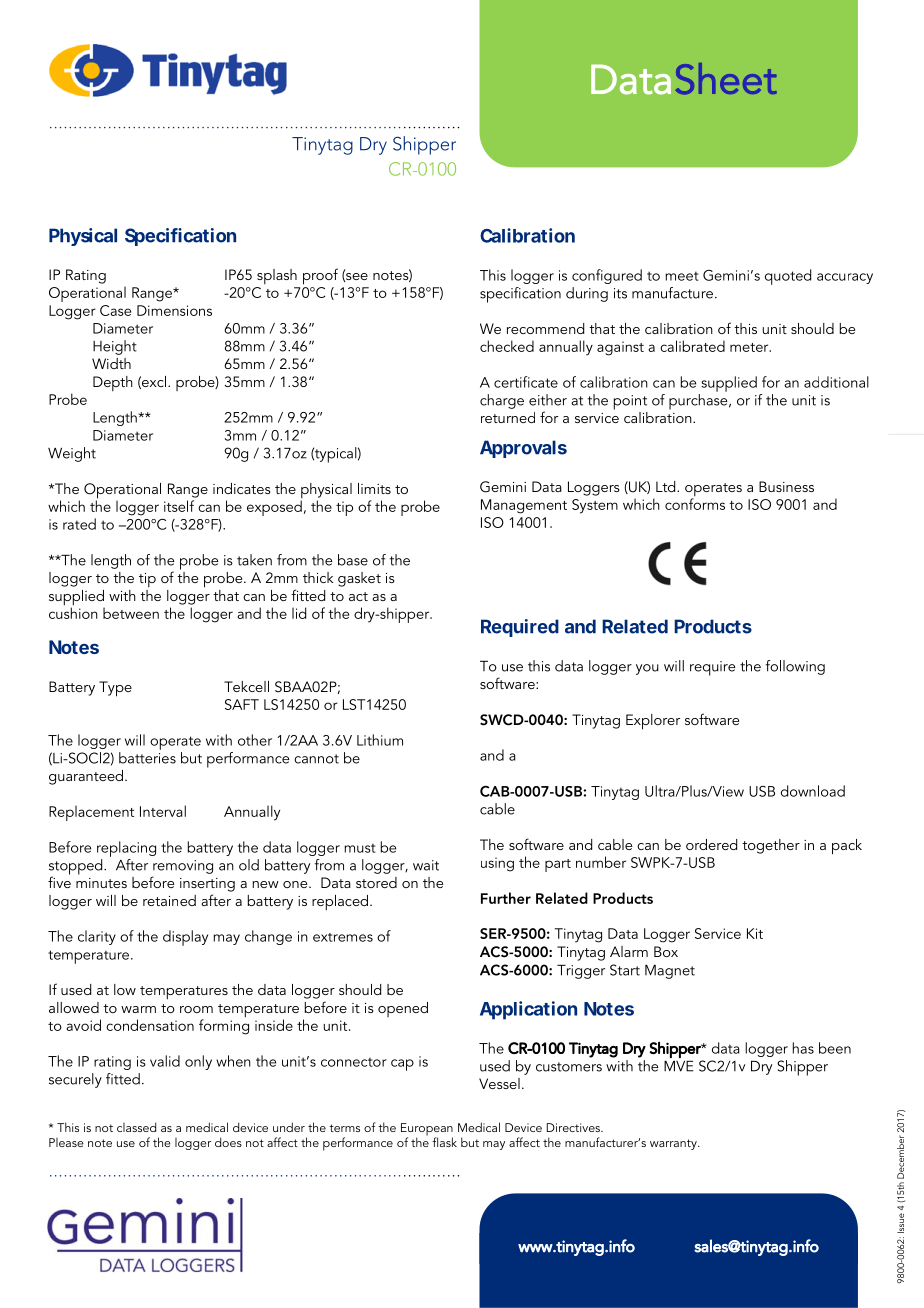 The width and height of the document is (924, 1308). What do you see at coordinates (755, 933) in the document?
I see `Kit` at bounding box center [755, 933].
